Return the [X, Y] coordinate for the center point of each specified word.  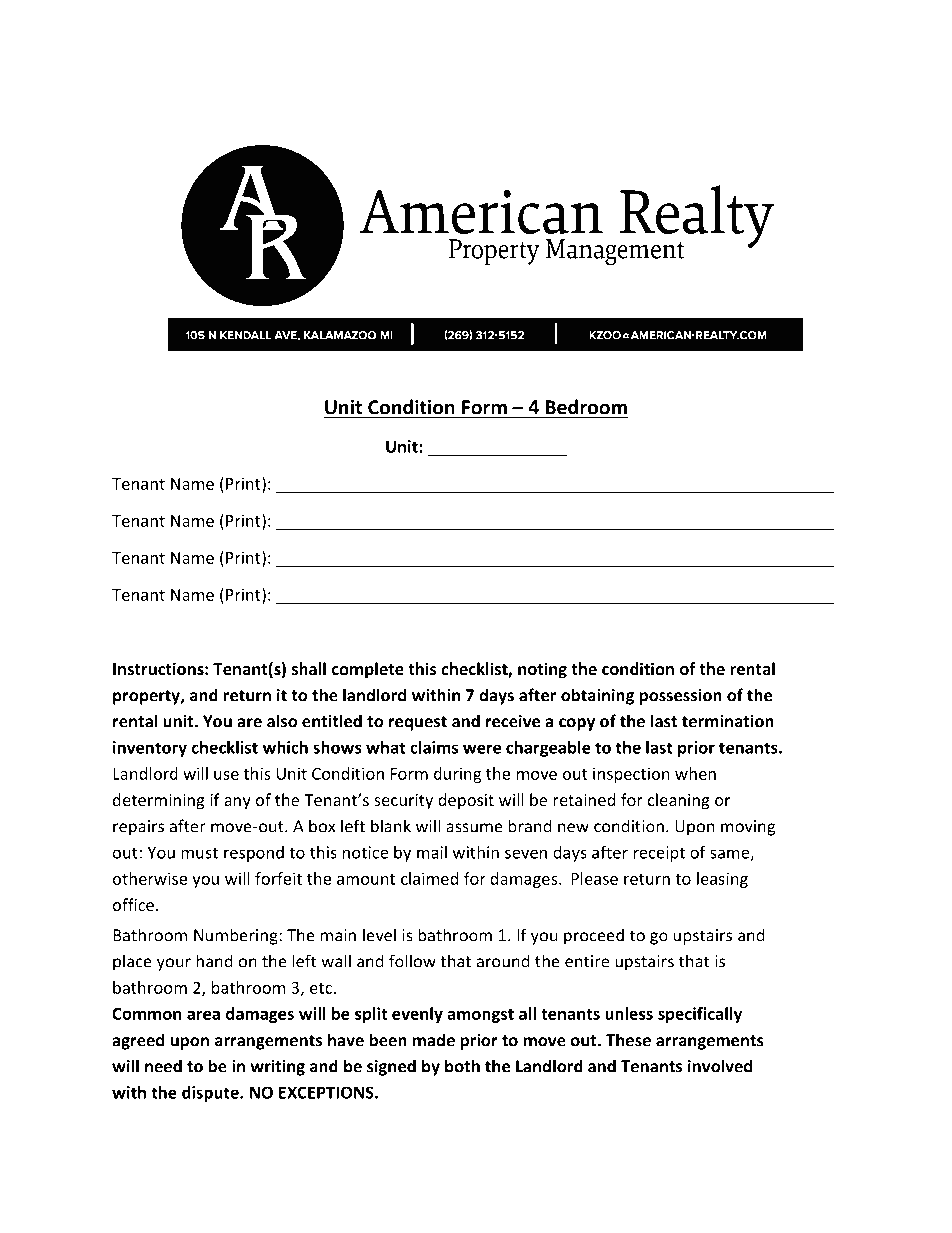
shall [309, 668]
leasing [722, 880]
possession [681, 697]
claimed [429, 878]
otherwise [150, 878]
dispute [211, 1094]
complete [368, 670]
